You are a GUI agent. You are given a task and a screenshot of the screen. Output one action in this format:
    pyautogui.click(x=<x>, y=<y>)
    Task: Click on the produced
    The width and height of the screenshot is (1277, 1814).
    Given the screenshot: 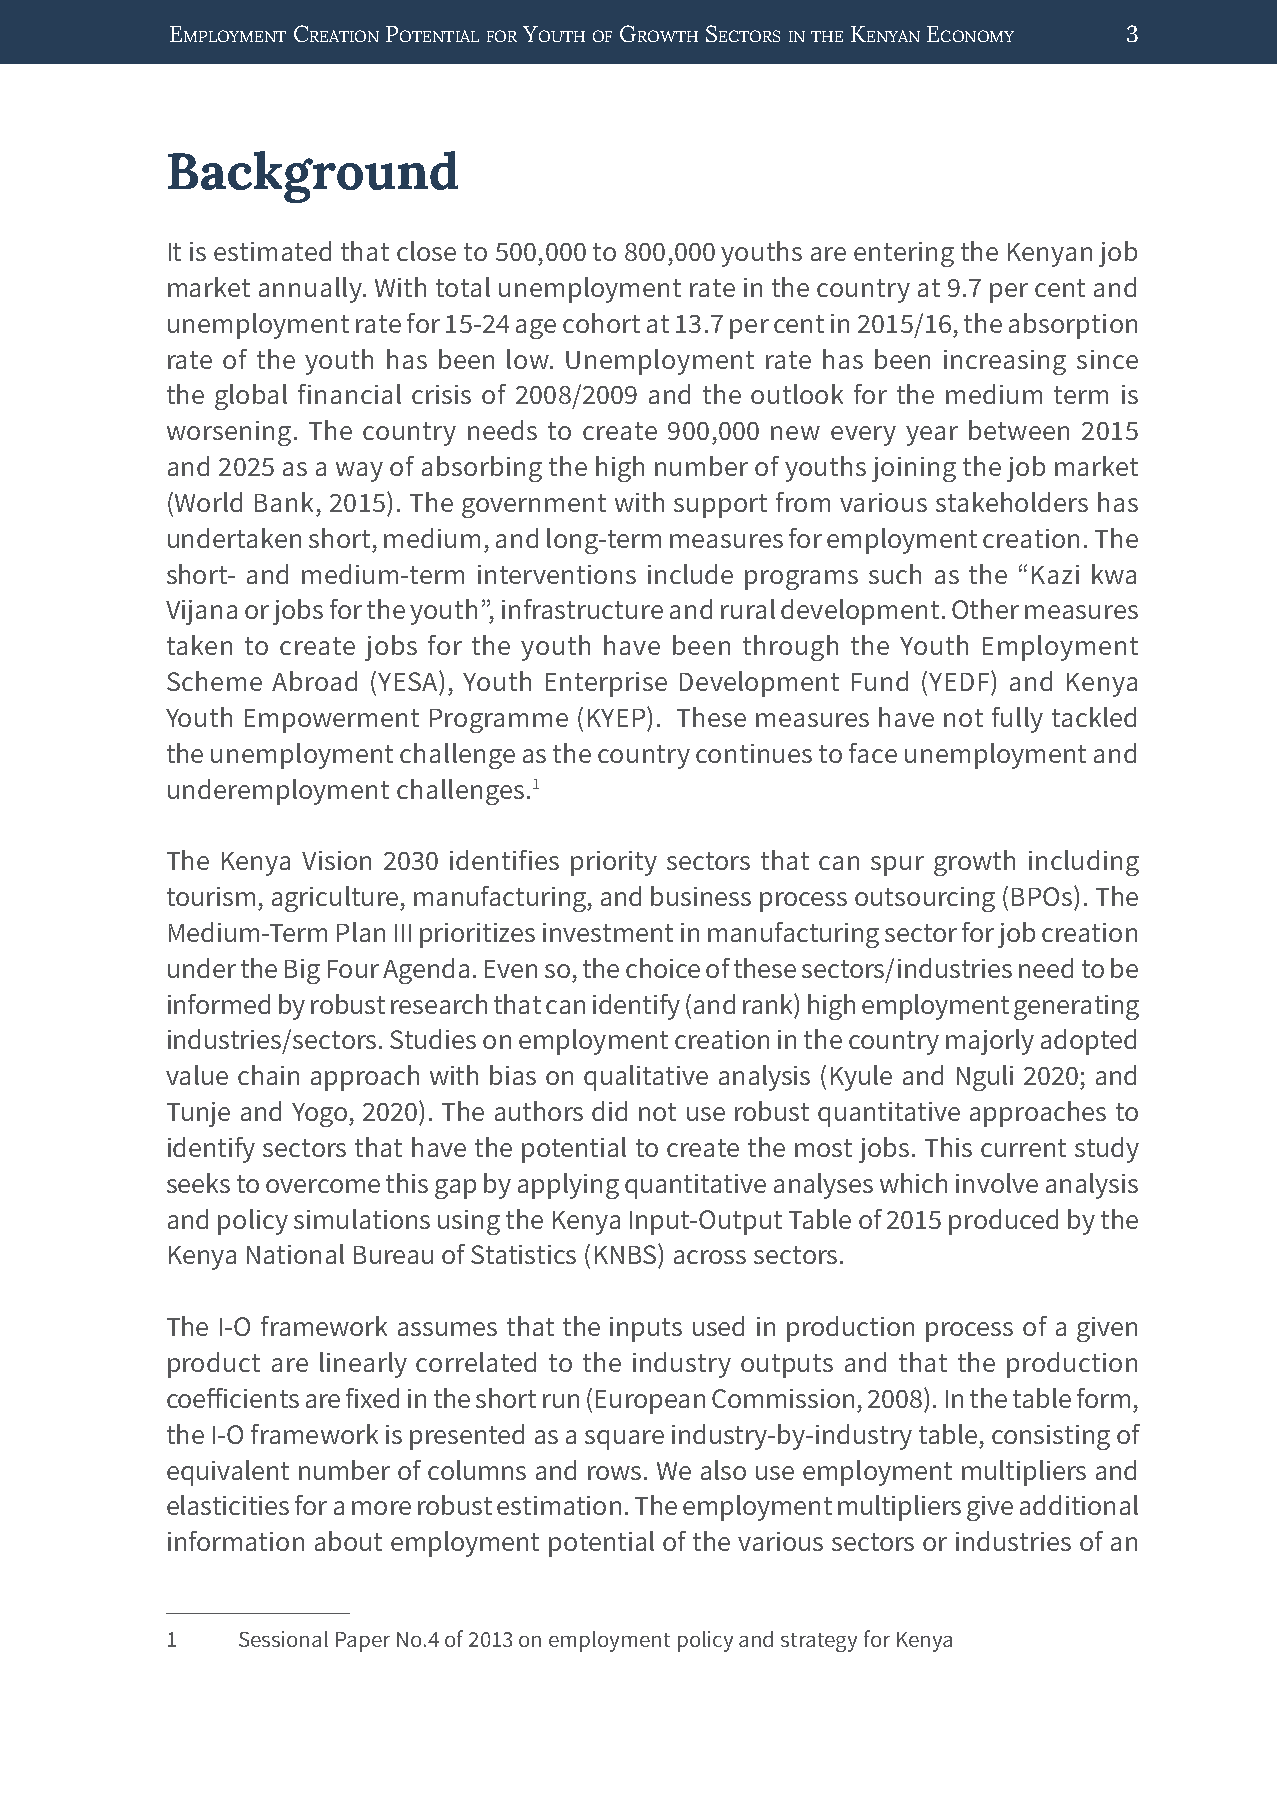 What is the action you would take?
    pyautogui.click(x=1003, y=1222)
